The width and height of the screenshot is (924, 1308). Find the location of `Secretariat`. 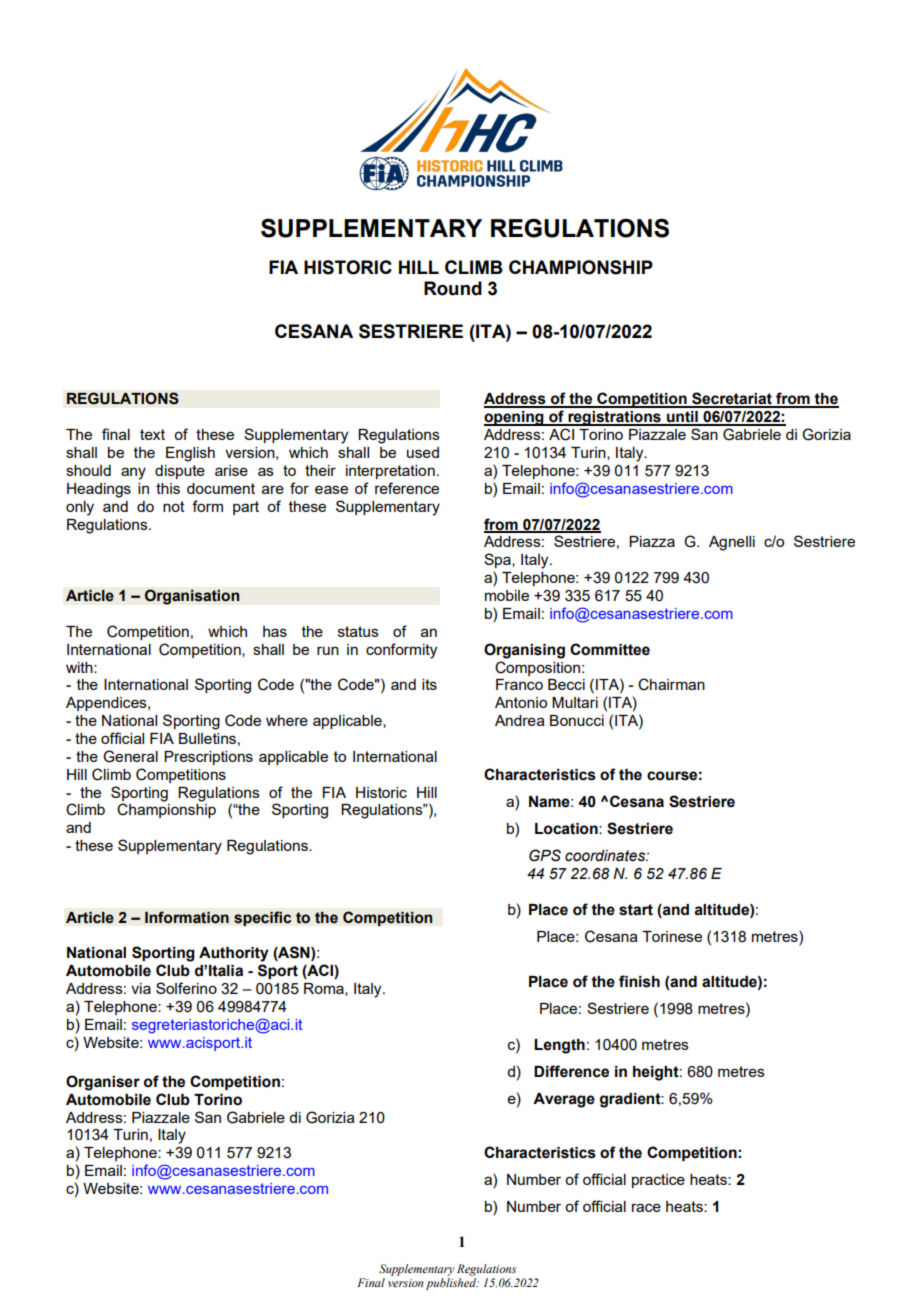

Secretariat is located at coordinates (732, 399).
